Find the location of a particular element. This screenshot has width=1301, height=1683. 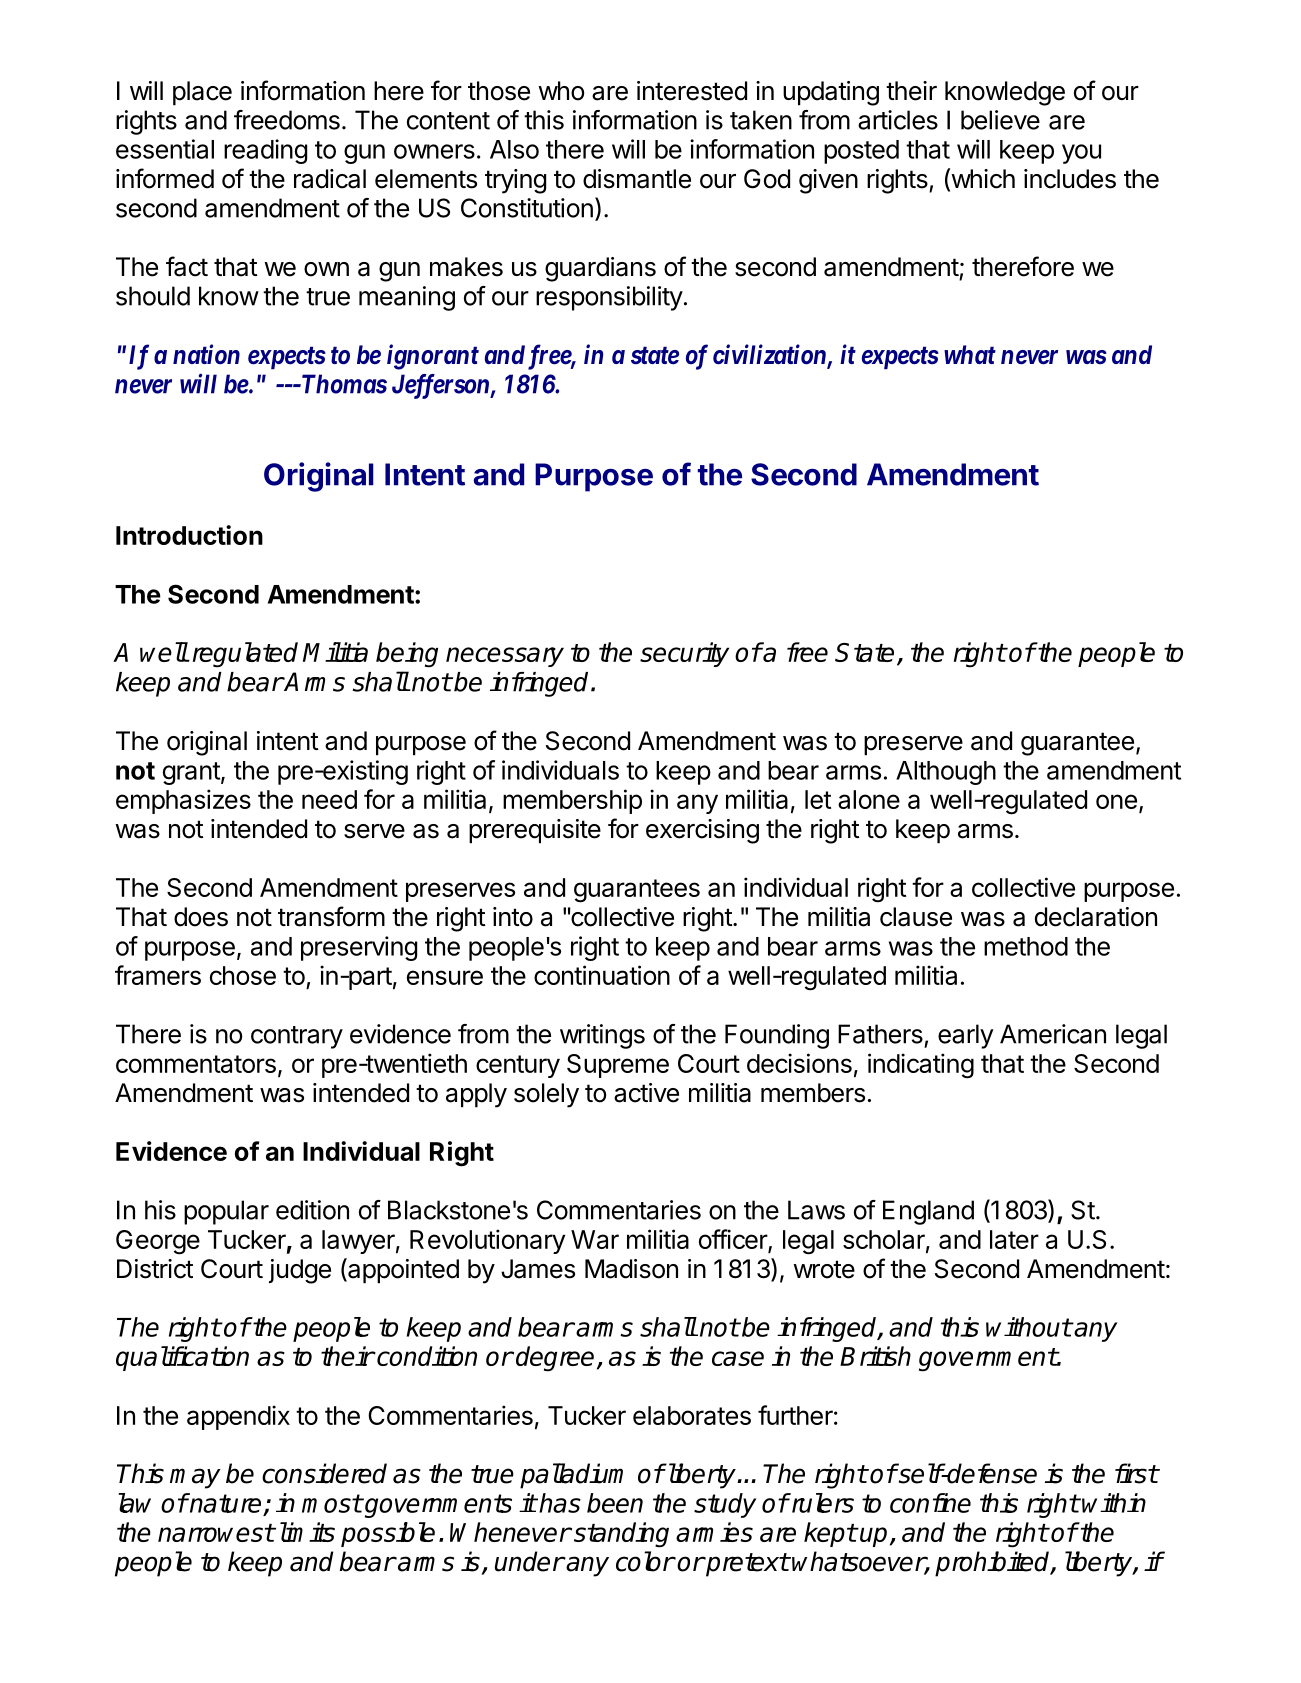

prohibited is located at coordinates (993, 1564).
